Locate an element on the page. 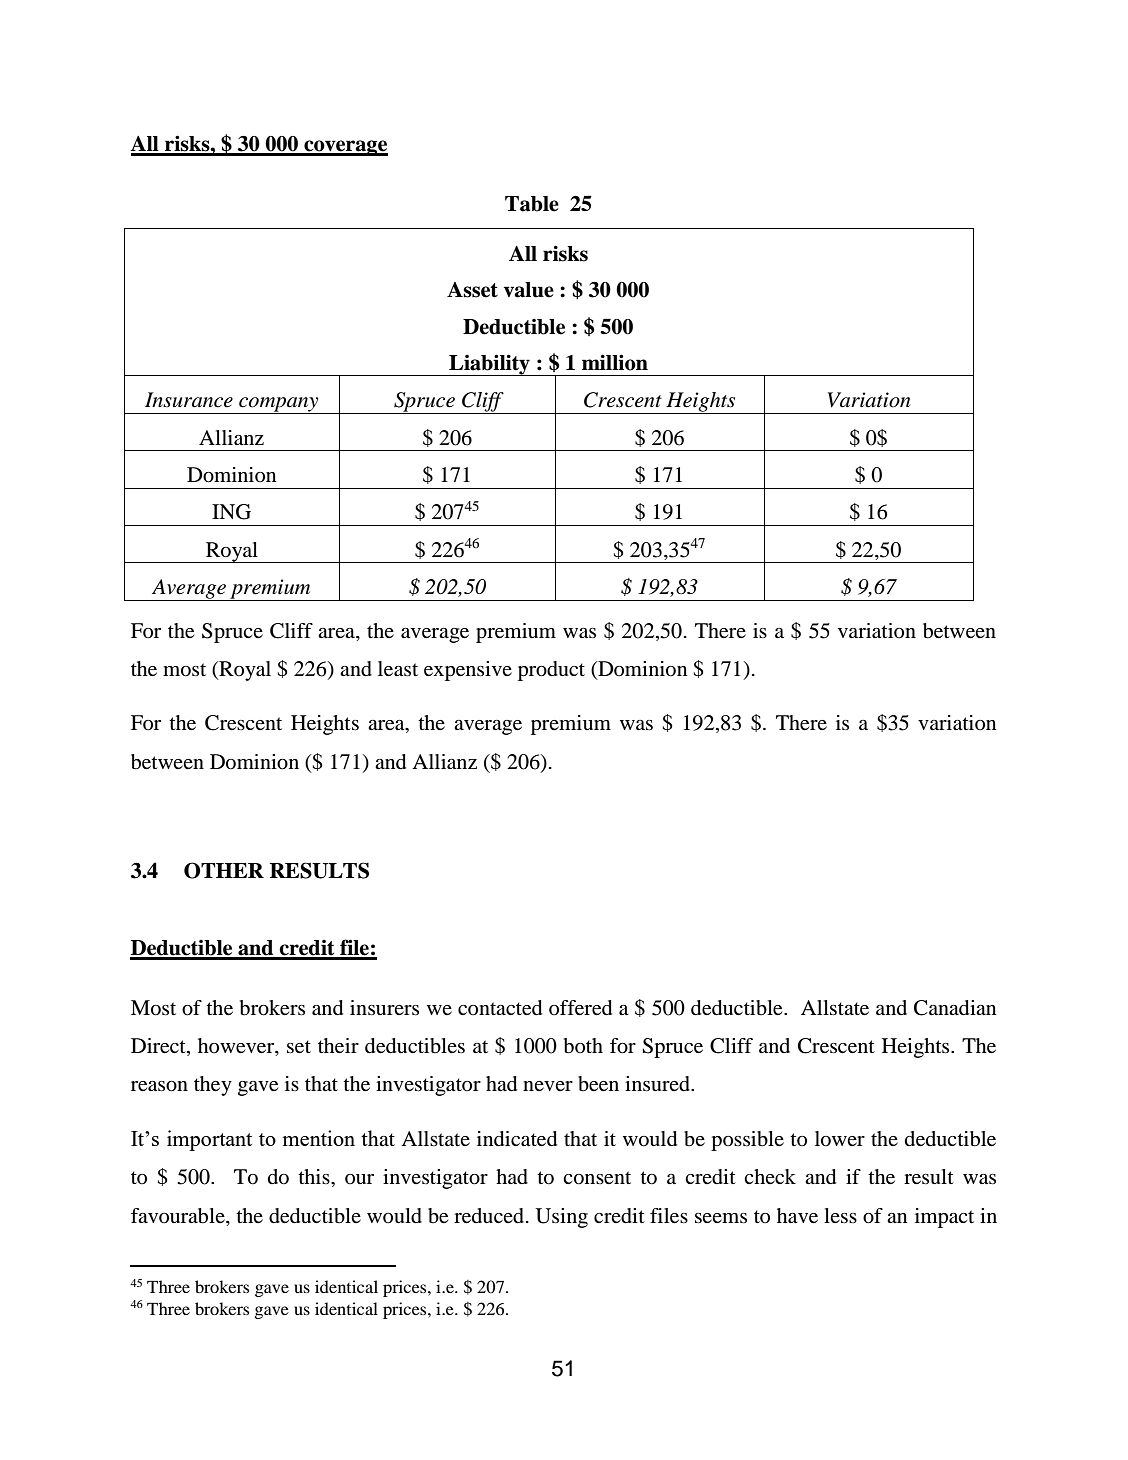 The image size is (1128, 1460). offered is located at coordinates (580, 1008).
